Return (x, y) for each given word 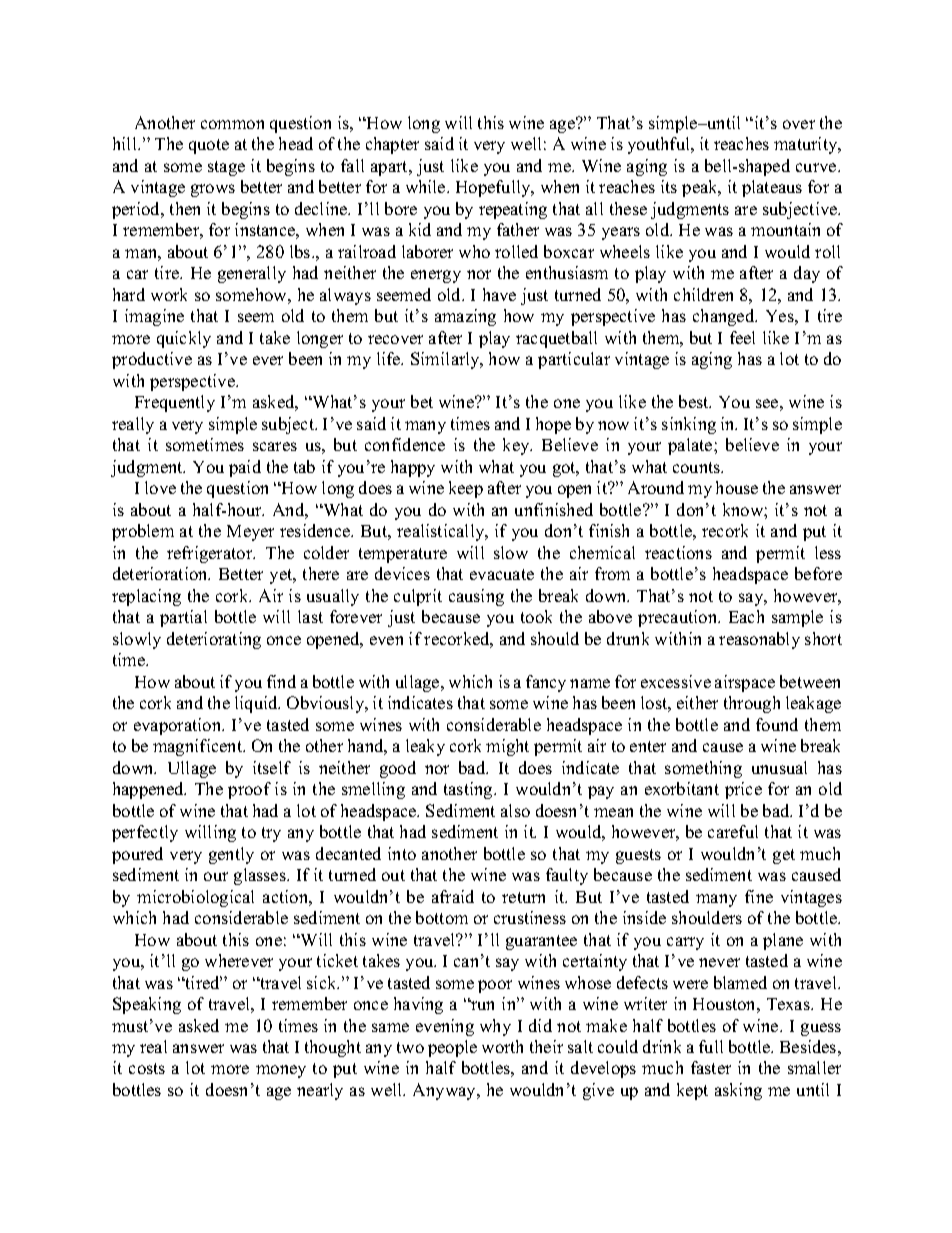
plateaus (772, 188)
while (427, 186)
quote (209, 146)
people (452, 1048)
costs (147, 1068)
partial (183, 618)
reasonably (759, 640)
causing (476, 597)
